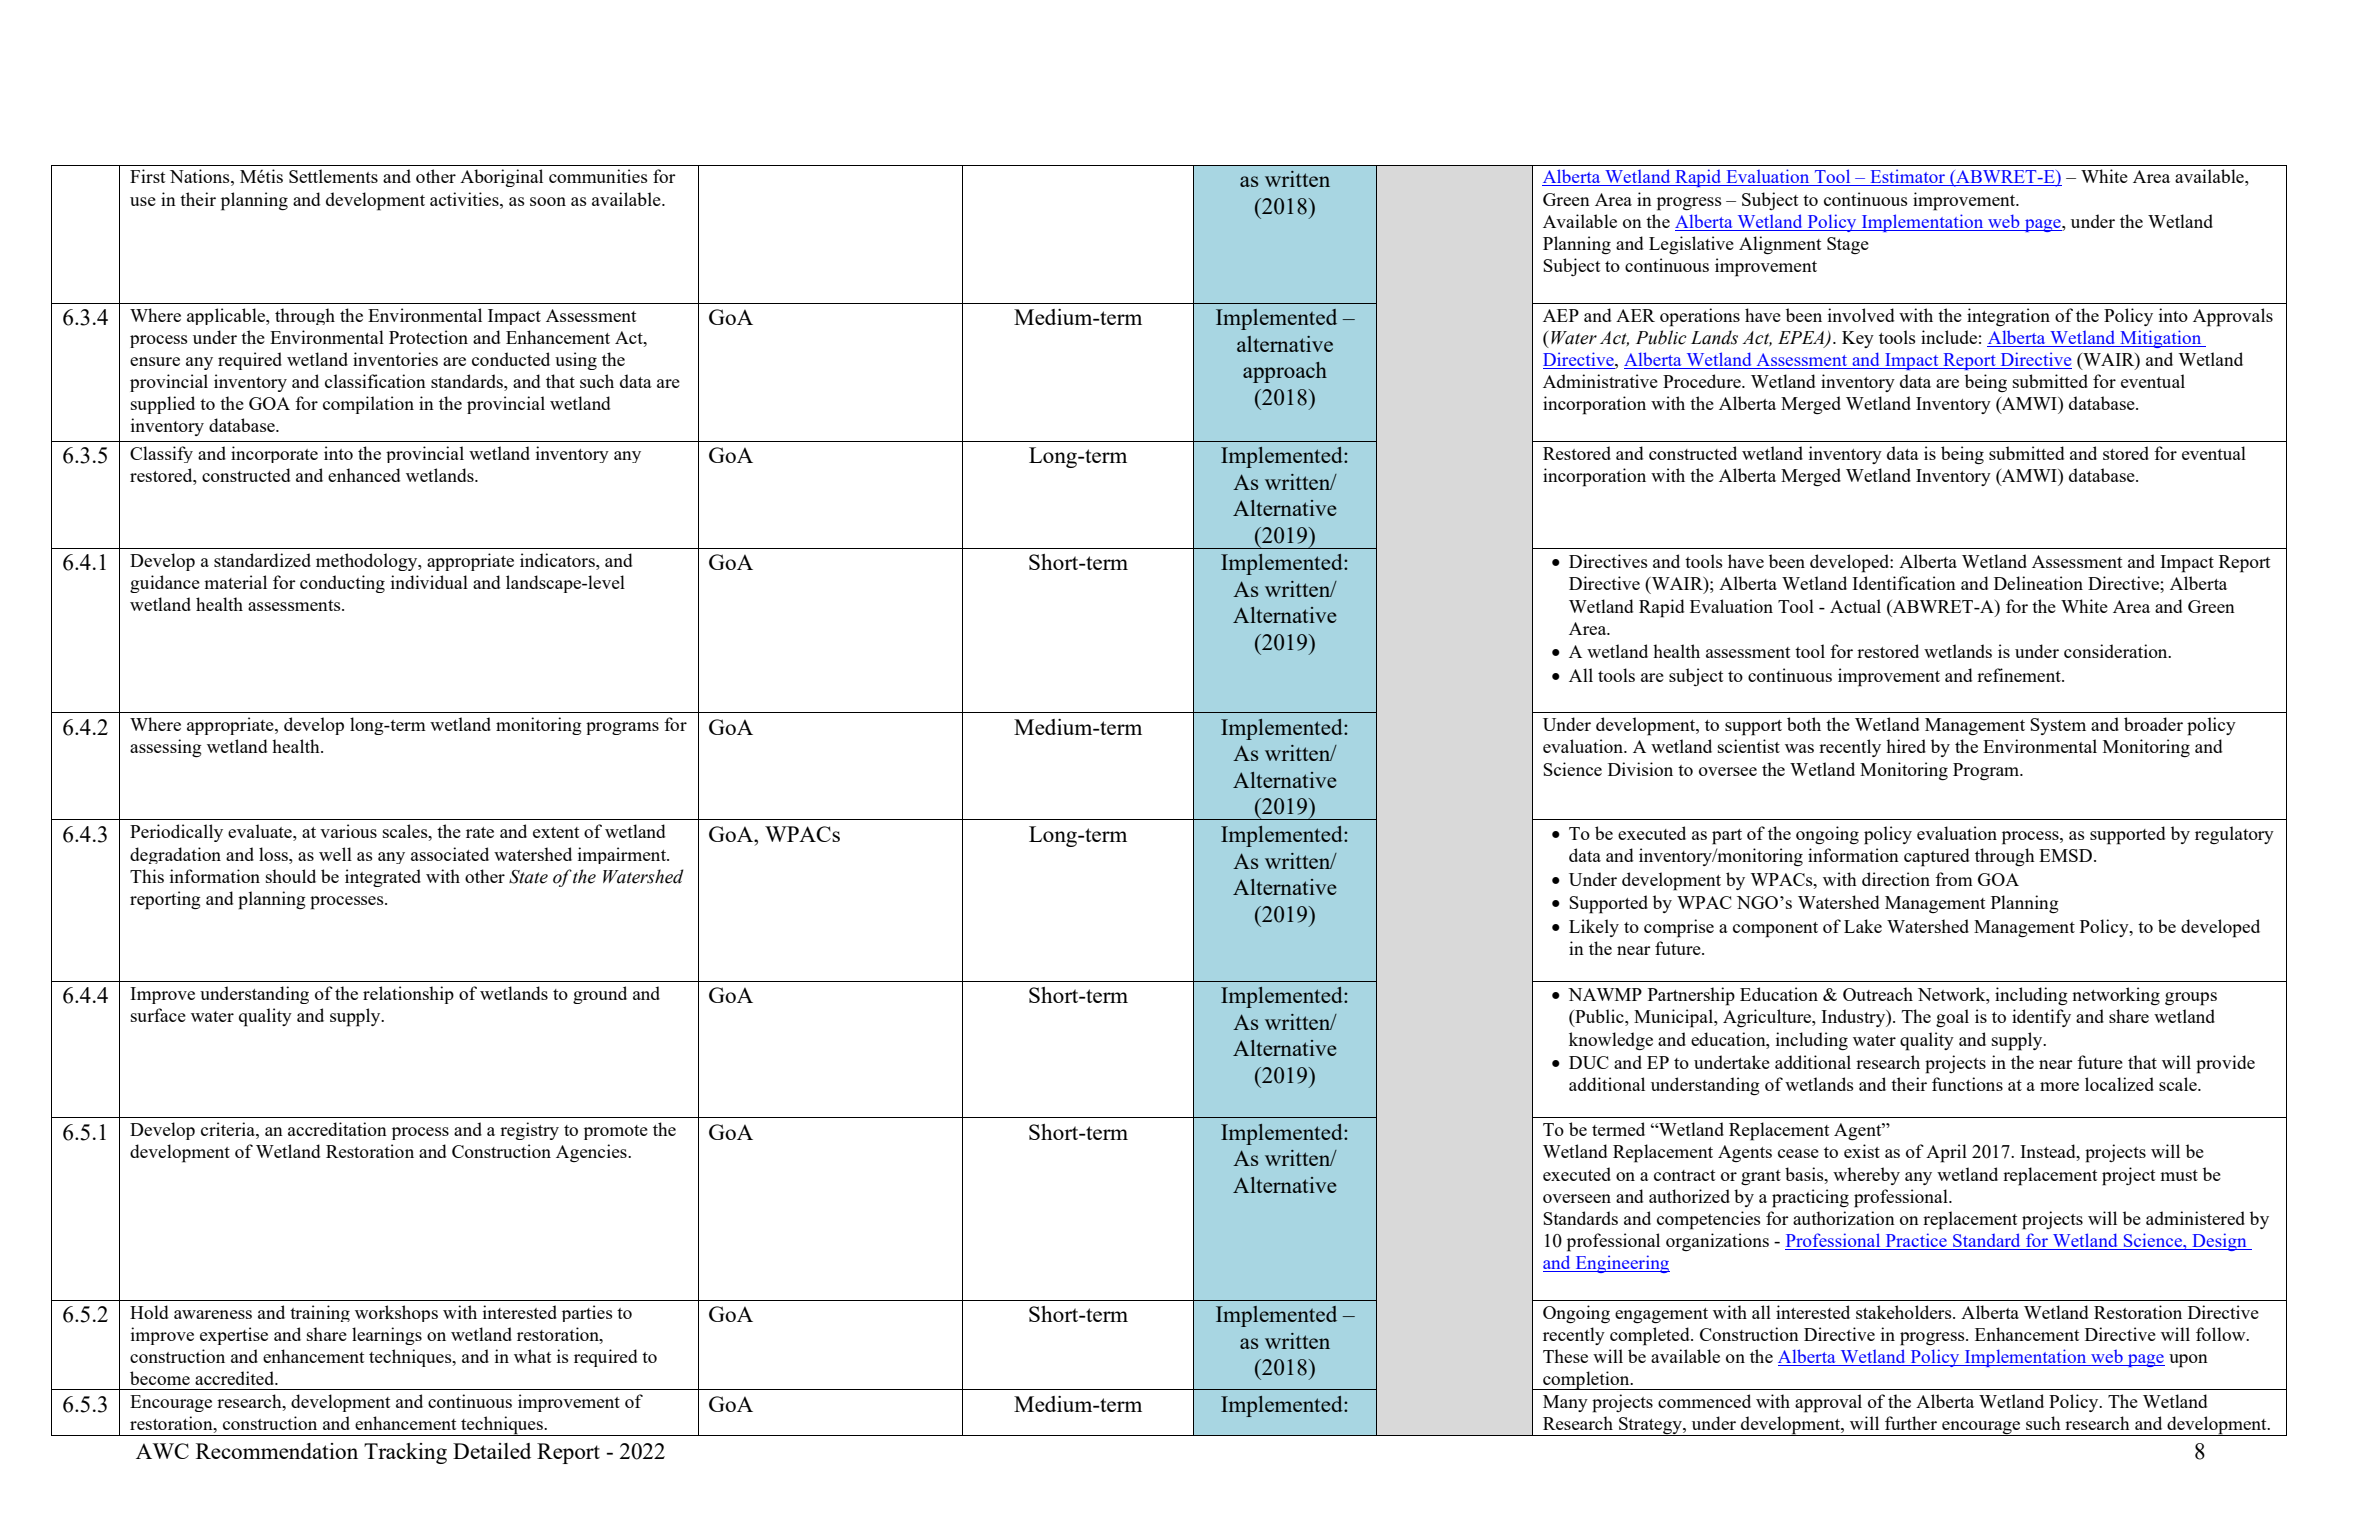 The height and width of the page is (1524, 2356). I want to click on Estimator, so click(1907, 177).
